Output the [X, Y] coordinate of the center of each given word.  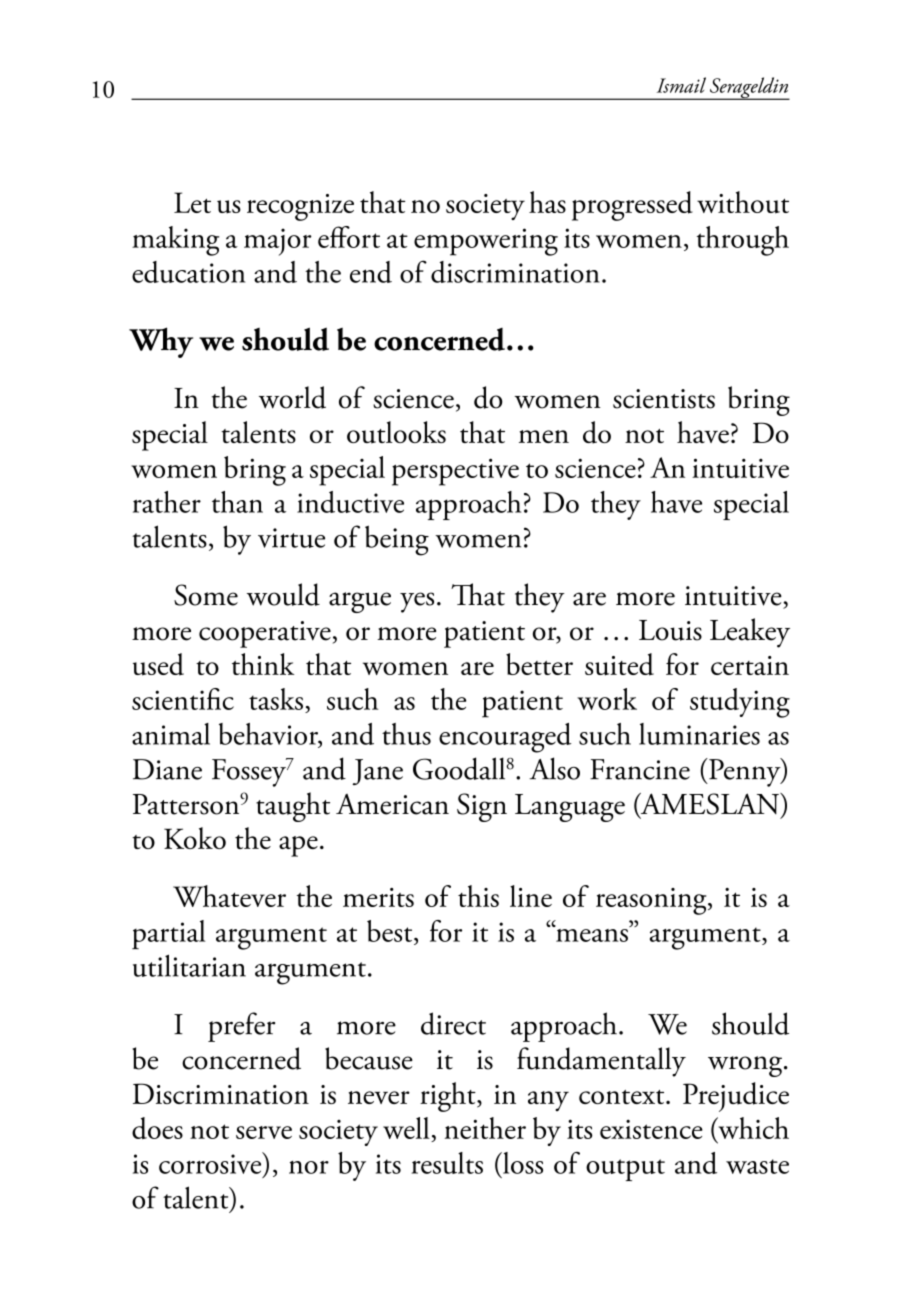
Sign [482, 807]
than [237, 502]
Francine [640, 769]
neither [485, 1128]
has [547, 202]
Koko [195, 838]
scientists [664, 399]
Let [192, 202]
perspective [455, 472]
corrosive [211, 1163]
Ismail [681, 85]
